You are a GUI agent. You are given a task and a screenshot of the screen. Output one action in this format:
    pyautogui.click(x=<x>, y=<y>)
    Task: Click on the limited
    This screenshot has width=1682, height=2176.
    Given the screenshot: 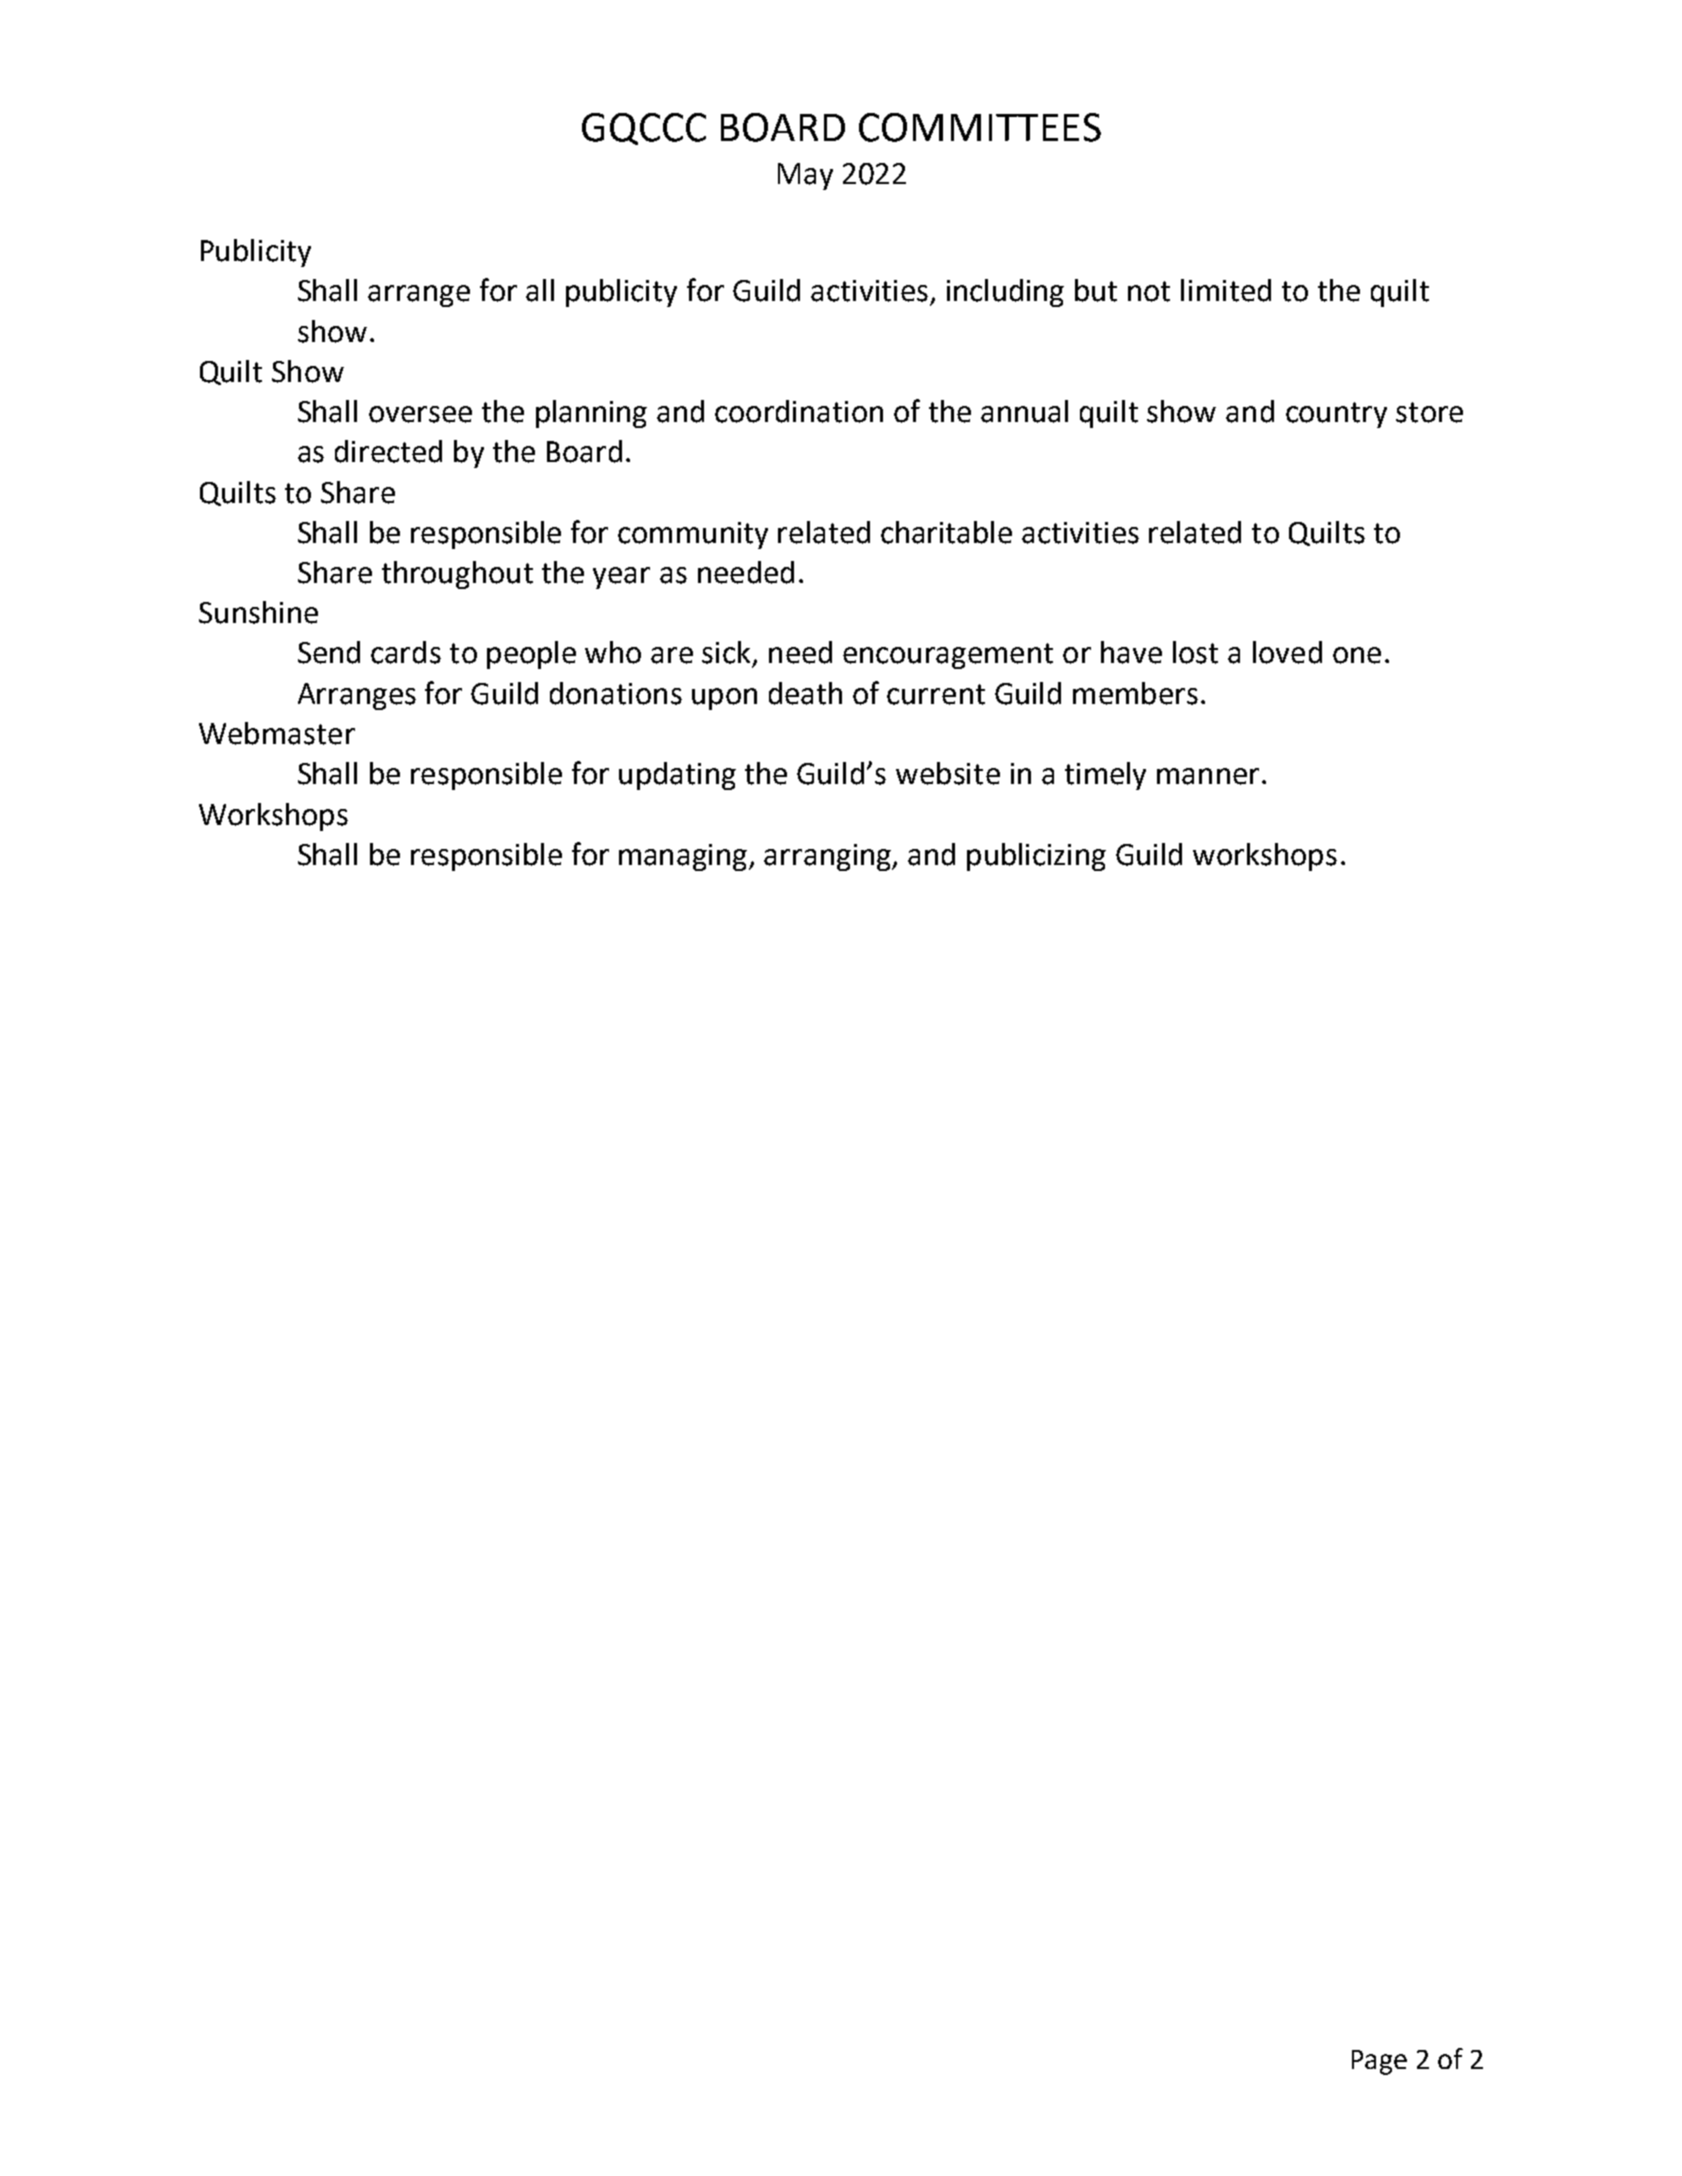 What is the action you would take?
    pyautogui.click(x=1226, y=290)
